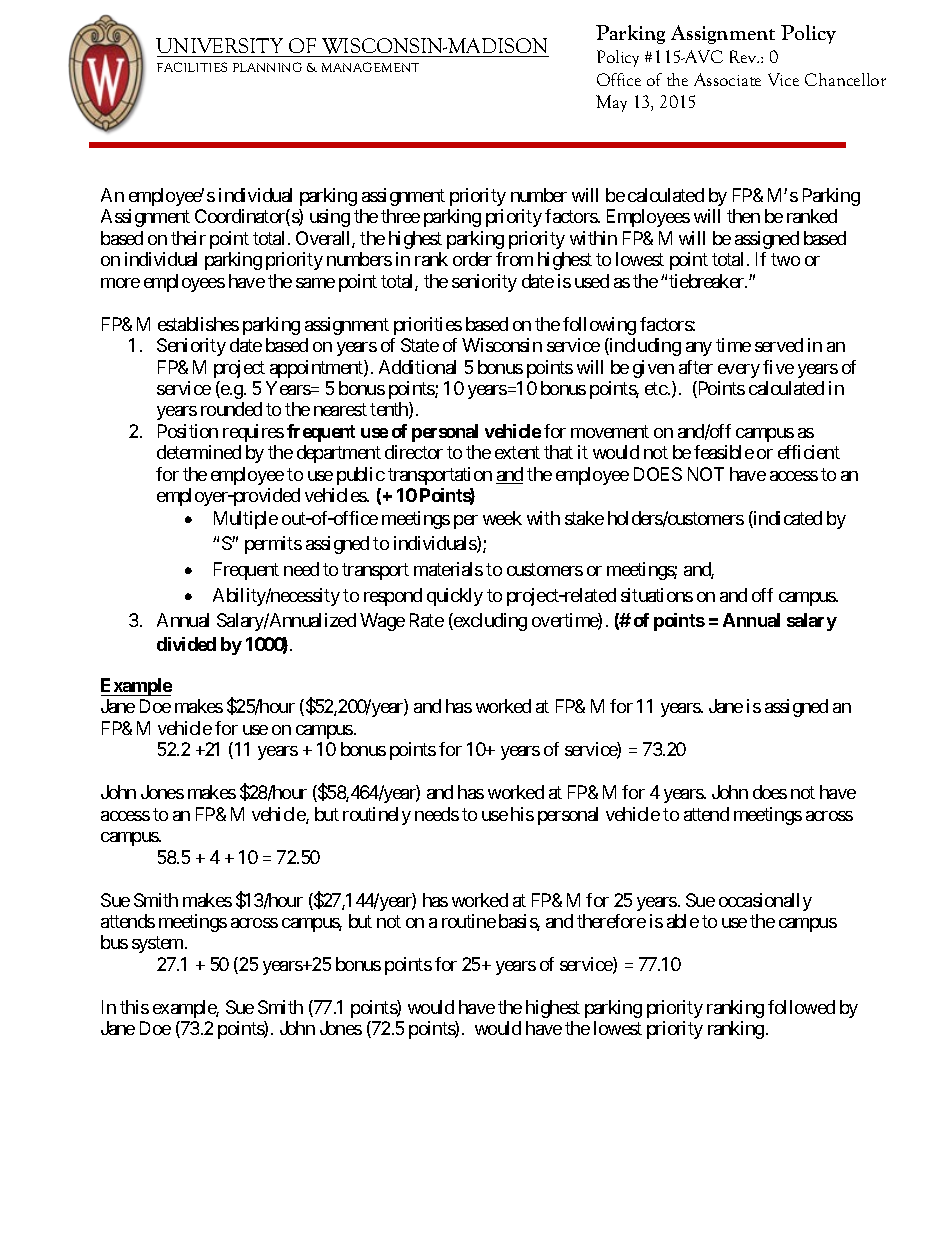 The width and height of the screenshot is (952, 1233). Describe the element at coordinates (186, 644) in the screenshot. I see `divided` at that location.
